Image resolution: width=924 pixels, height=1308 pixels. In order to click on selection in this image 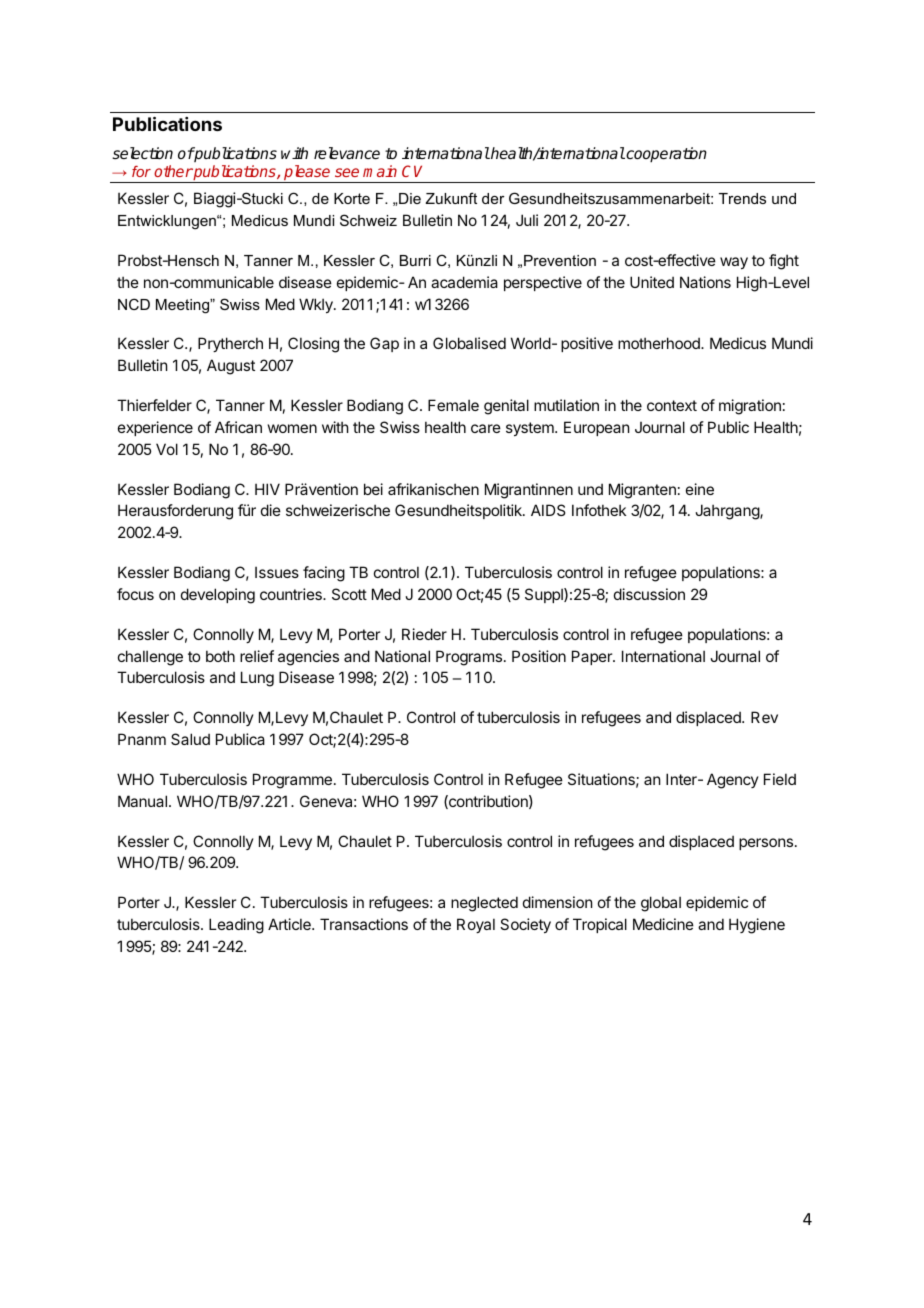, I will do `click(142, 153)`.
